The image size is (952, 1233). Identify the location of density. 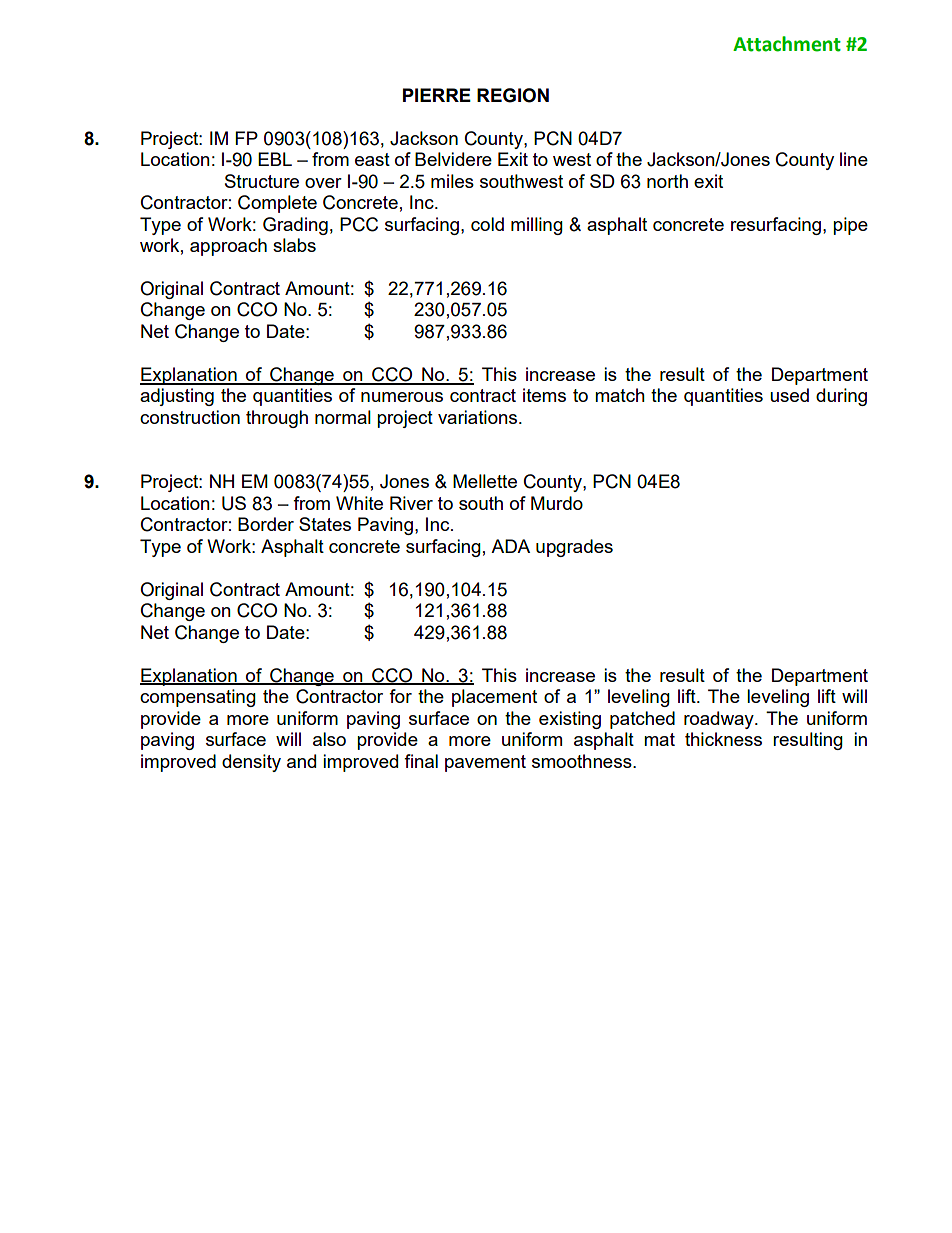
(251, 763).
